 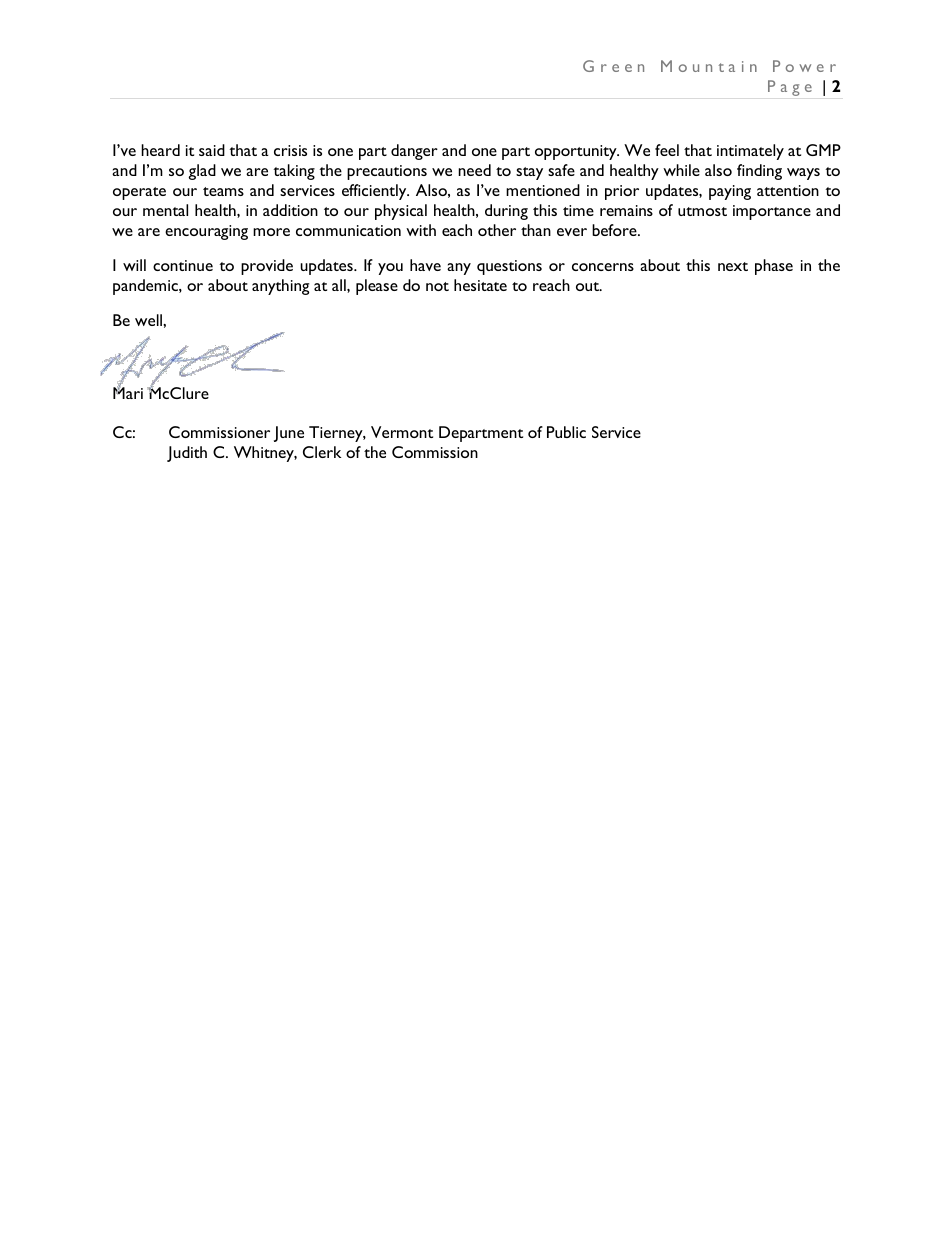 What do you see at coordinates (613, 66) in the screenshot?
I see `Green` at bounding box center [613, 66].
